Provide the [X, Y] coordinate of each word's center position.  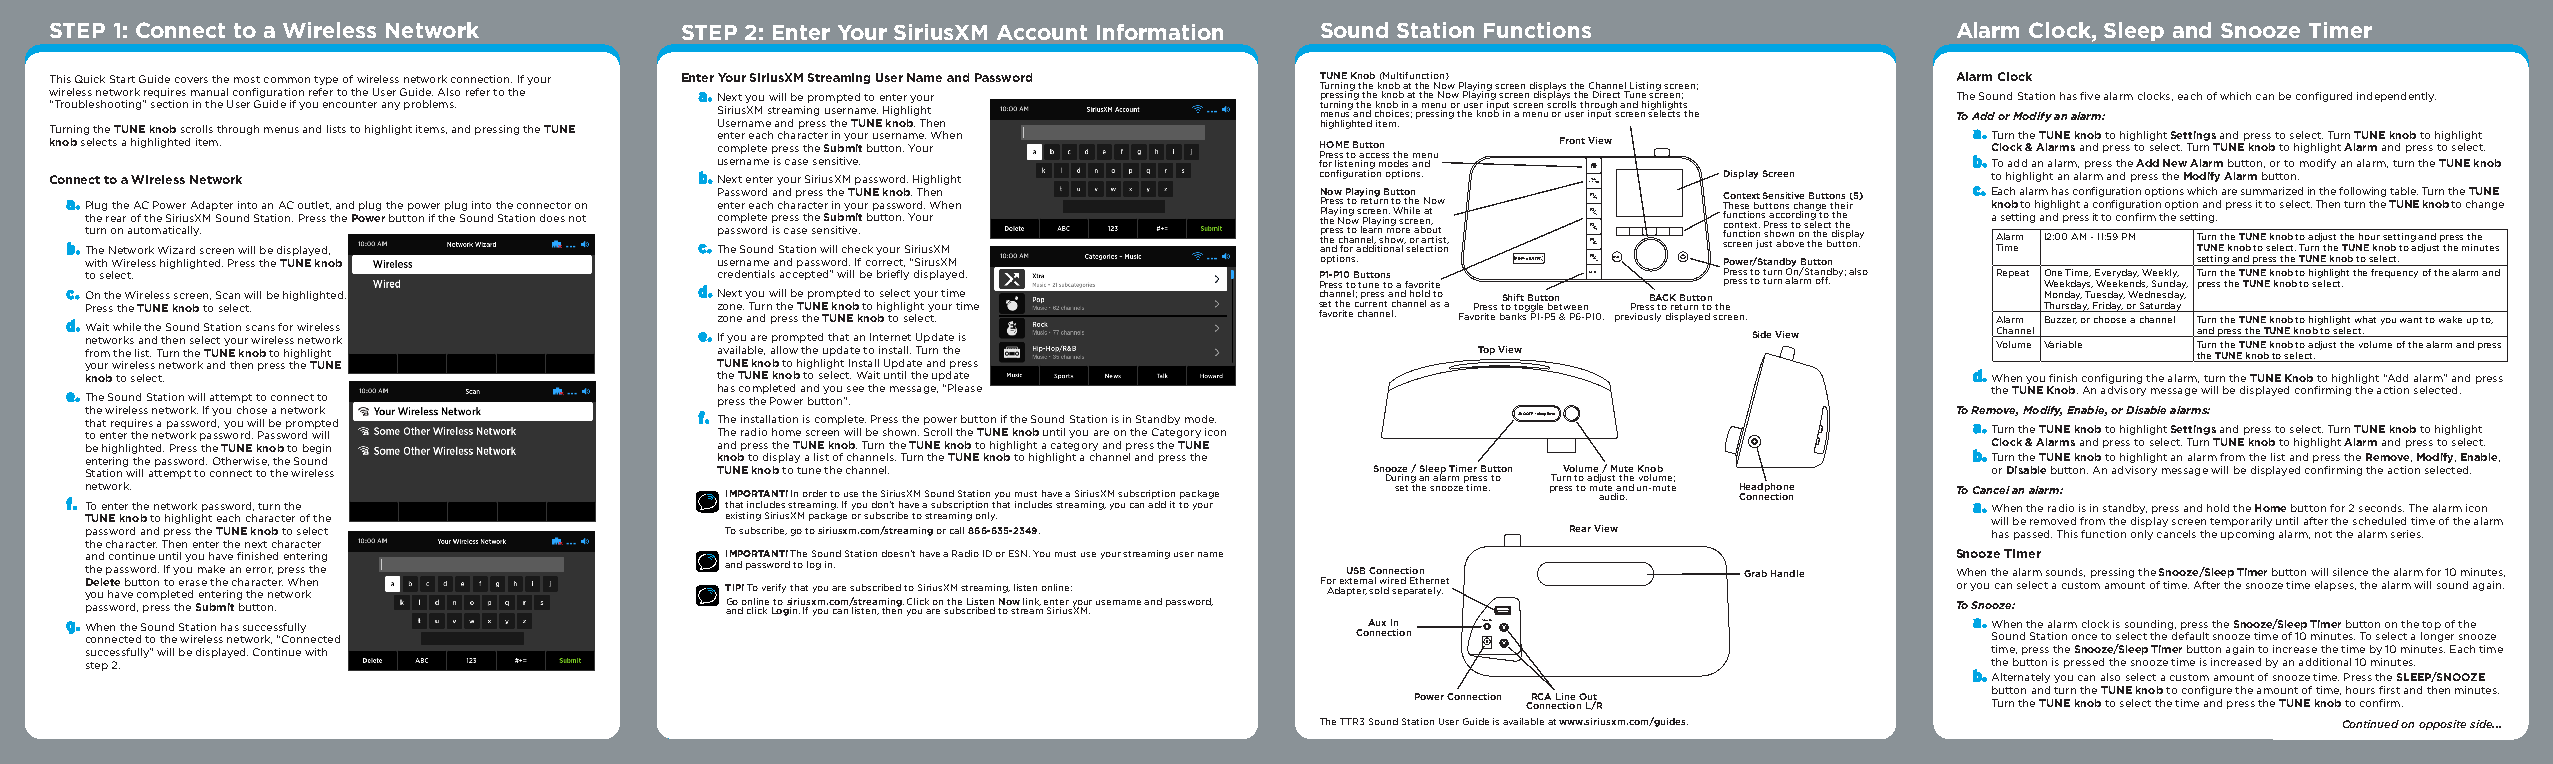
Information [1160, 32]
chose [252, 410]
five [2090, 96]
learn [1371, 228]
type [326, 80]
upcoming [2247, 535]
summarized [2272, 191]
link [1032, 602]
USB [1356, 570]
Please [965, 388]
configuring [2112, 379]
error [259, 570]
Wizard [176, 250]
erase [193, 583]
